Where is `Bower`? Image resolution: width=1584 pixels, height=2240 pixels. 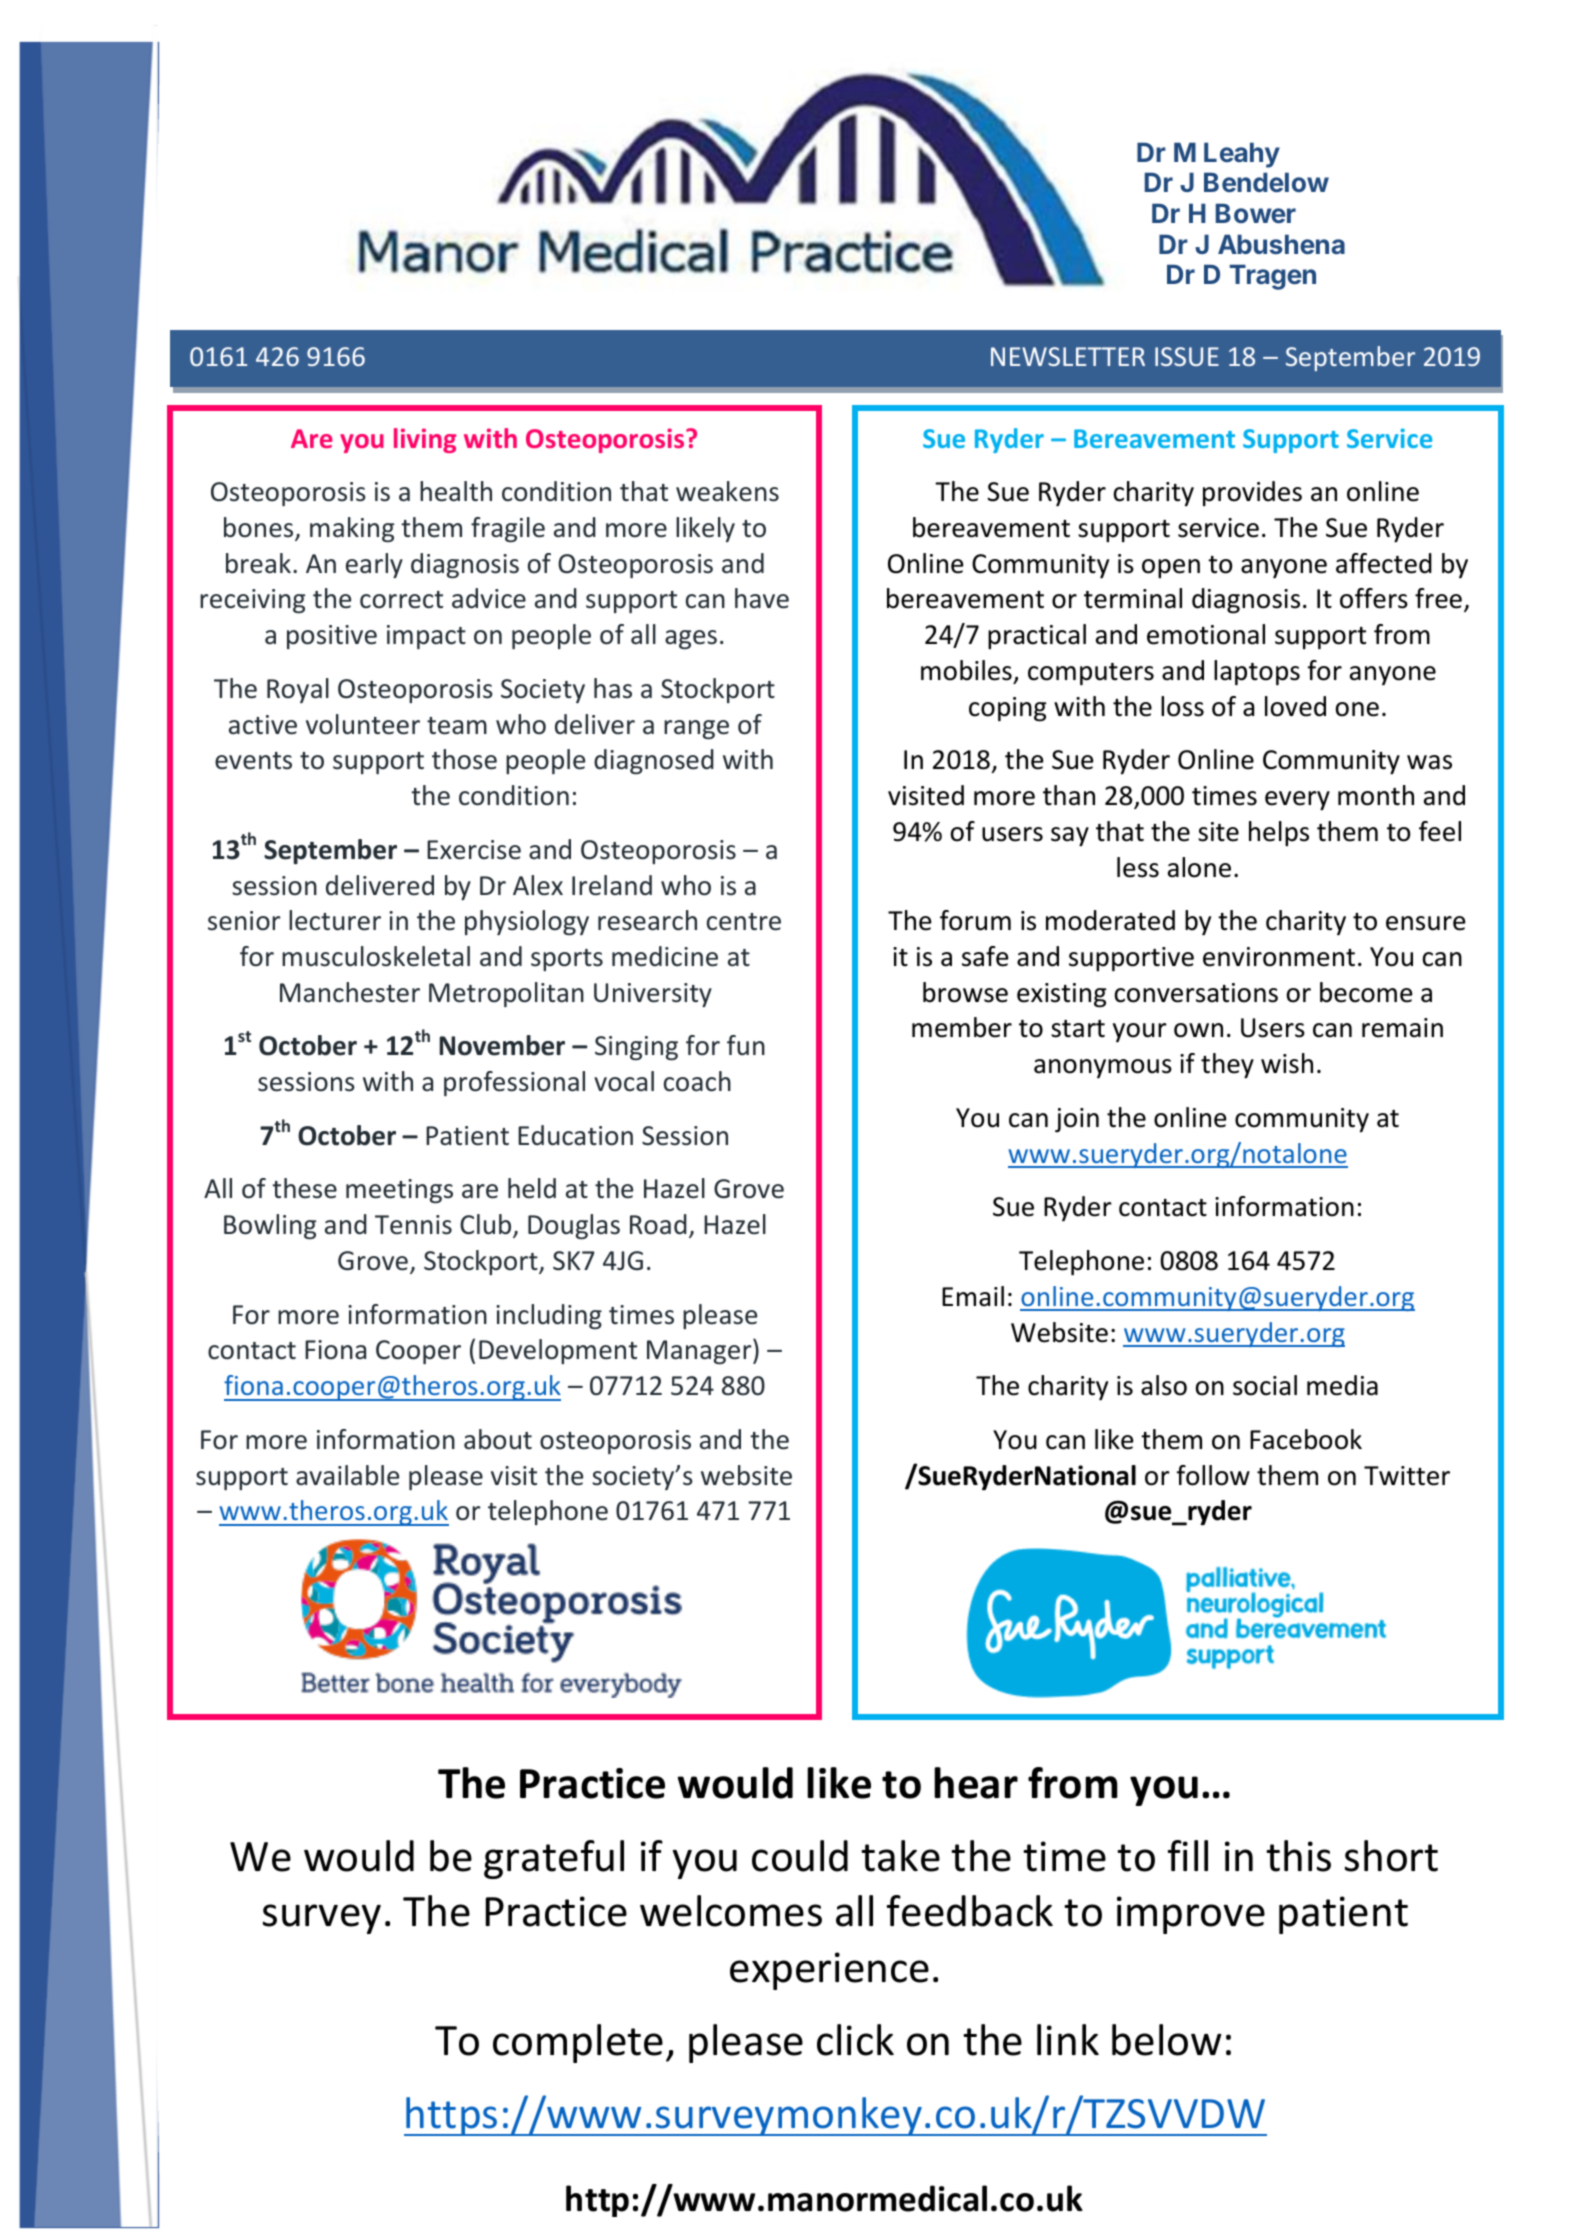
Bower is located at coordinates (1256, 213).
